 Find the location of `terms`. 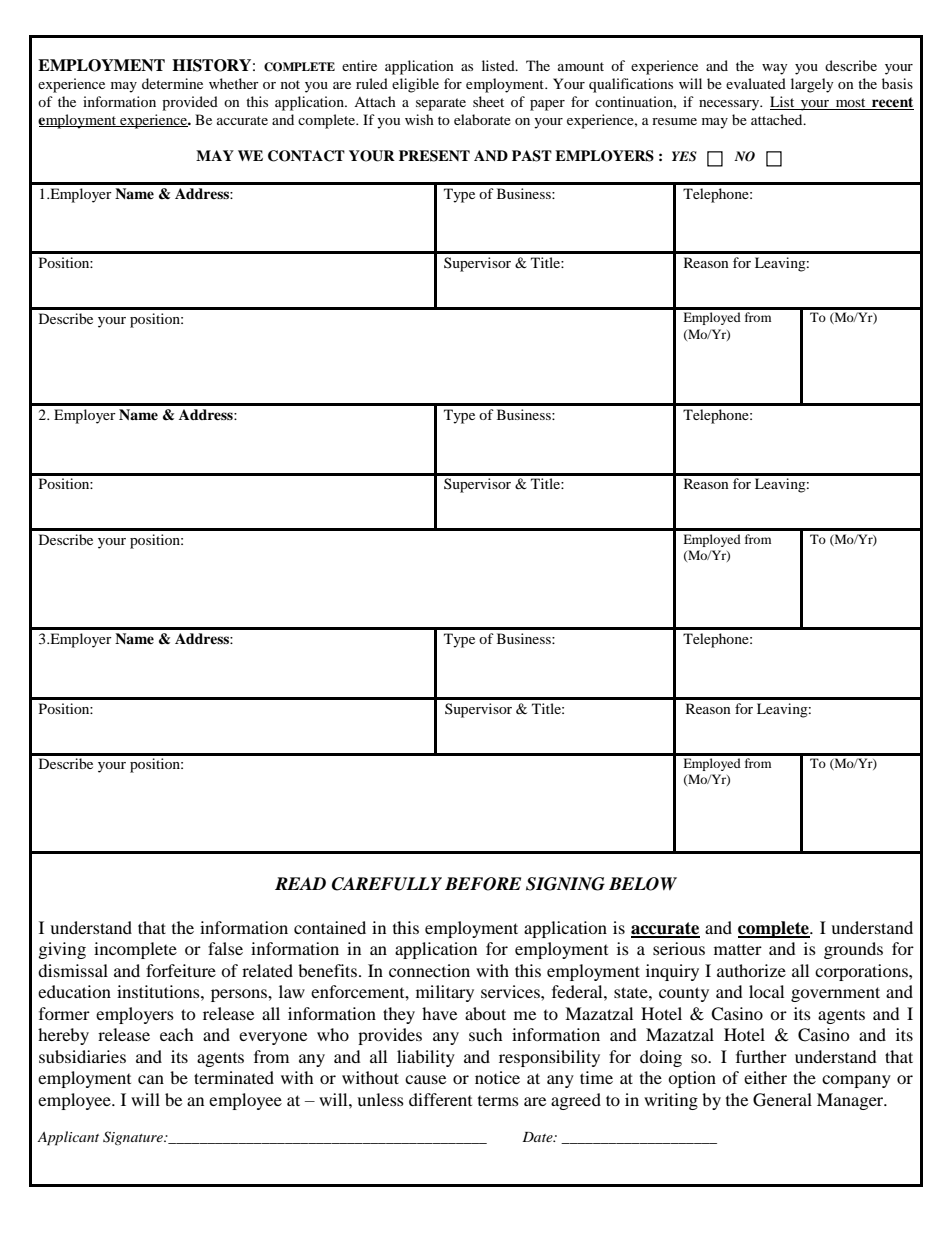

terms is located at coordinates (498, 1101).
